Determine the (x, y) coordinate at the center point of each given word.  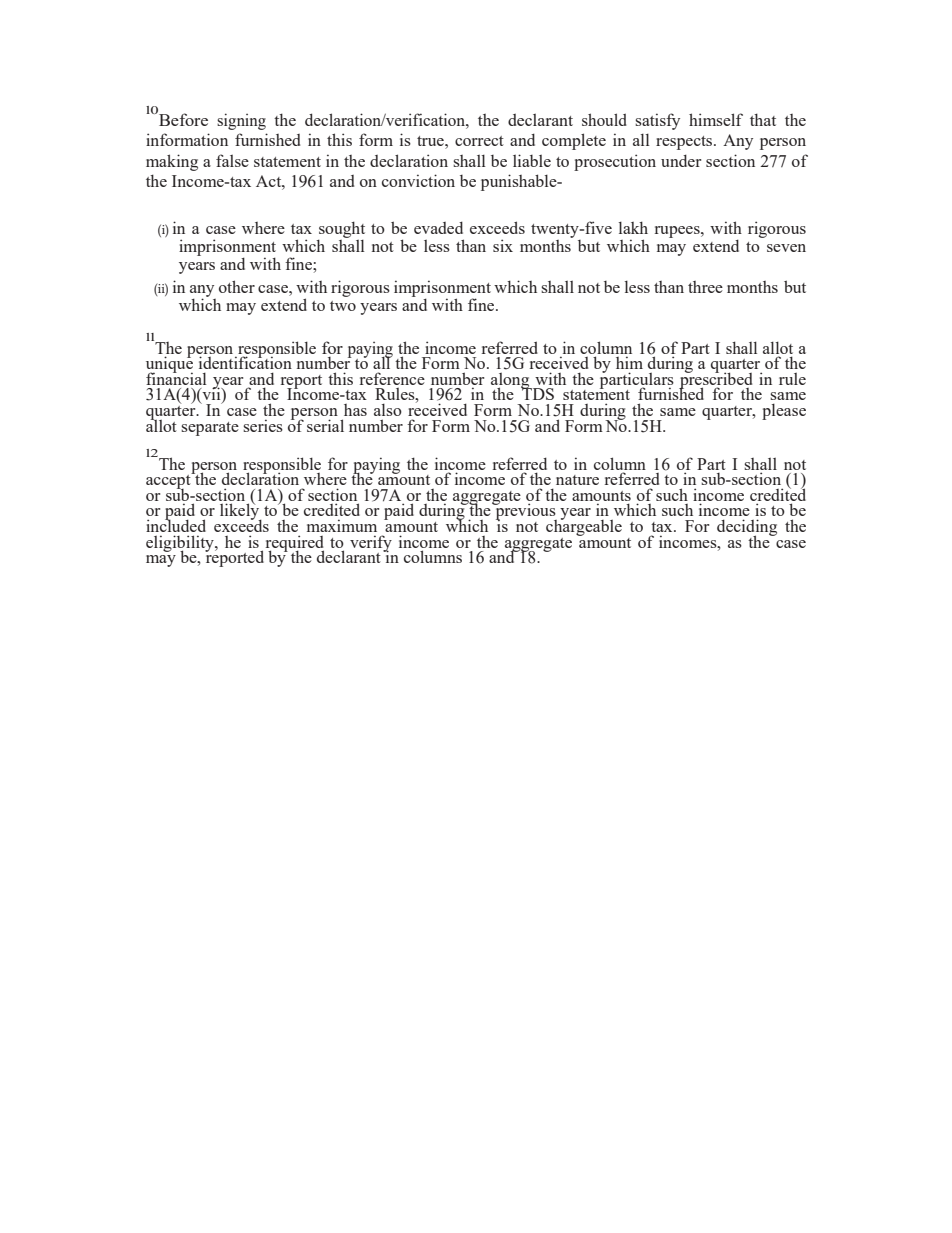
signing (241, 121)
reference (392, 378)
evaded (438, 227)
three (705, 287)
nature (577, 480)
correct (479, 141)
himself (716, 119)
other (237, 286)
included (176, 524)
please (784, 412)
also (388, 410)
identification (245, 362)
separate (210, 429)
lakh (633, 227)
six (503, 245)
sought (341, 230)
